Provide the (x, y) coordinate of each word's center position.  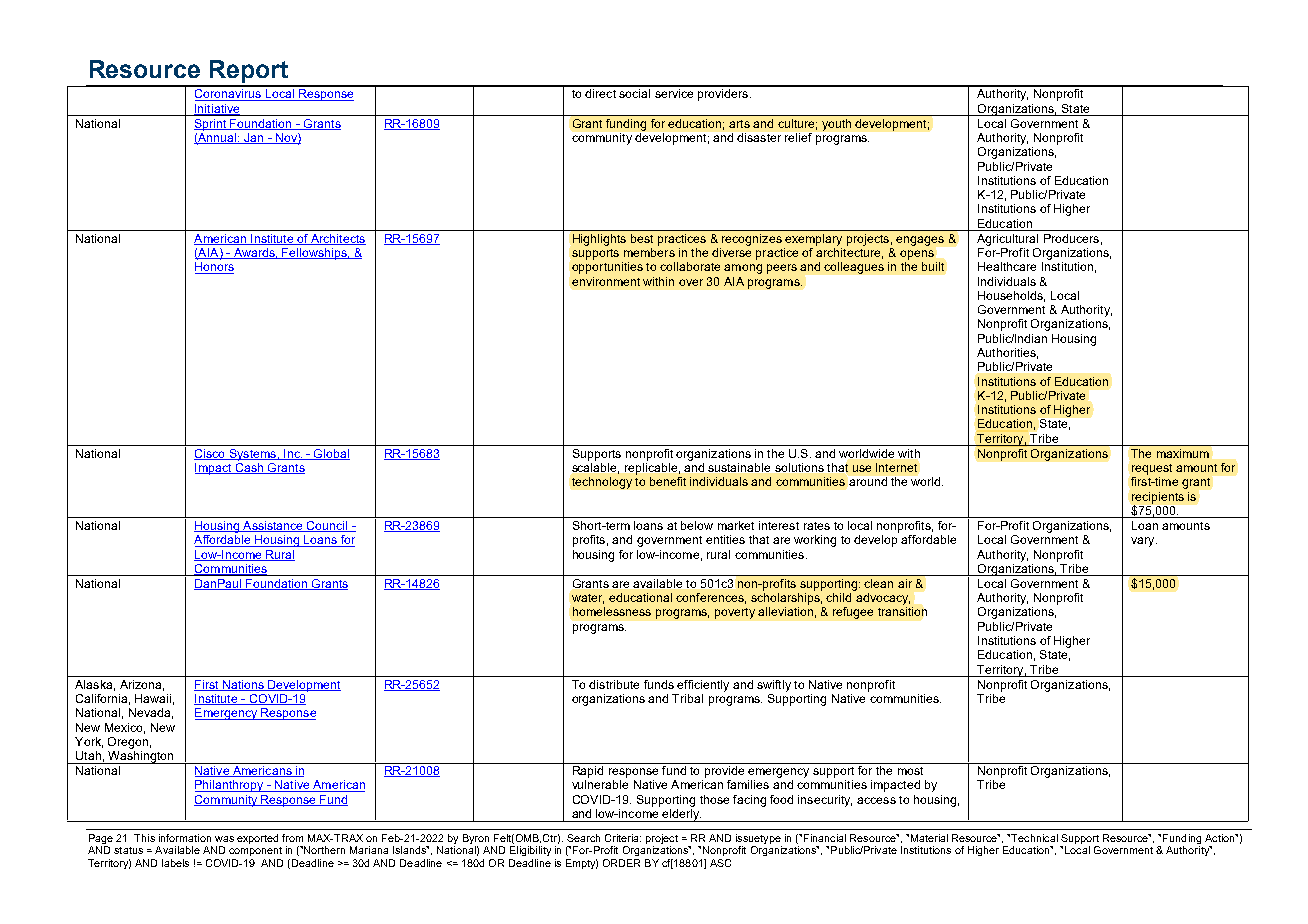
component (255, 851)
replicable (651, 469)
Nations (243, 685)
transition (902, 611)
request (1152, 469)
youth (836, 125)
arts (739, 124)
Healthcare (1007, 266)
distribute (614, 684)
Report (249, 73)
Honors (214, 268)
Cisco (210, 454)
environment (606, 281)
